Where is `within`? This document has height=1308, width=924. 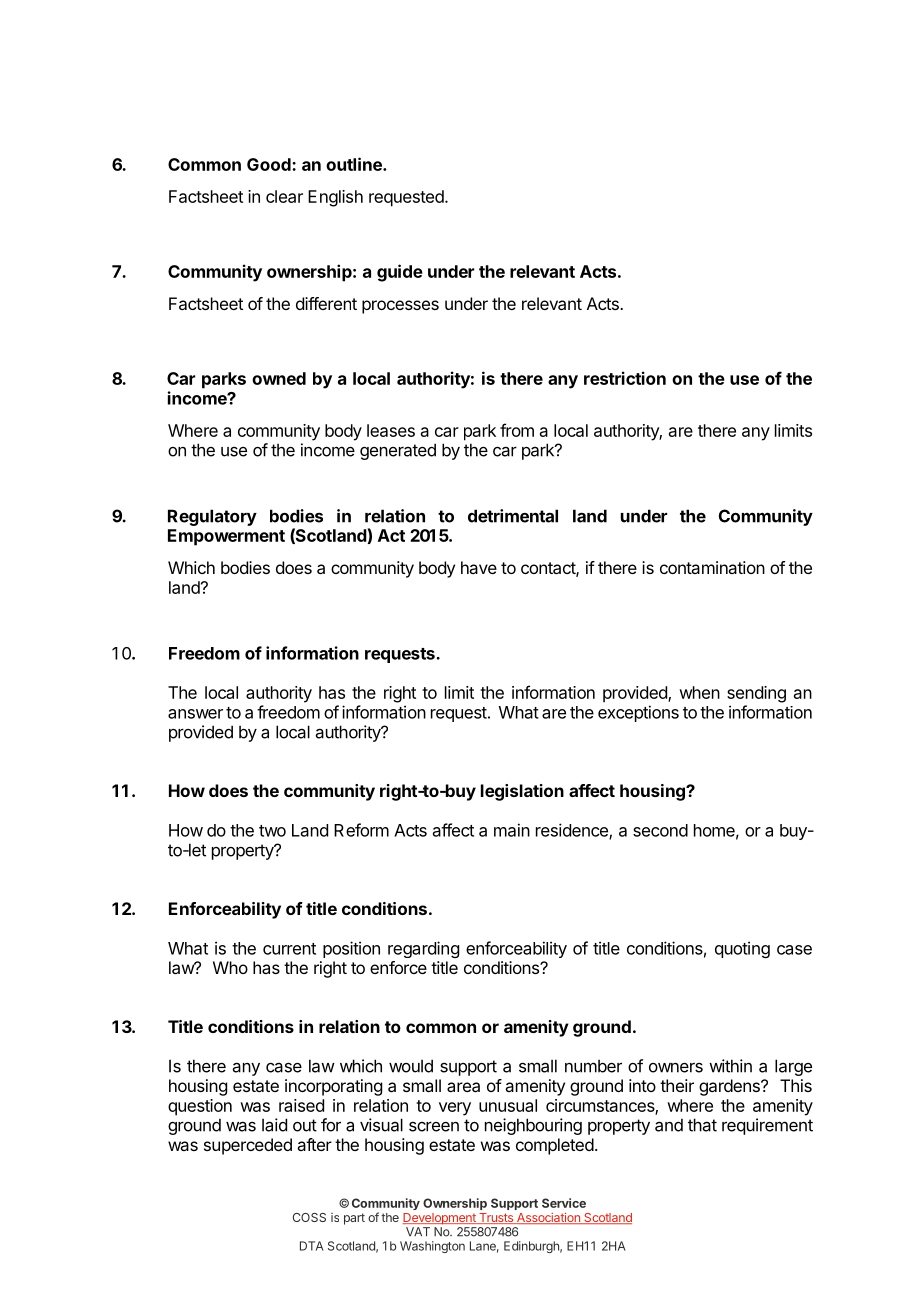 within is located at coordinates (730, 1066).
